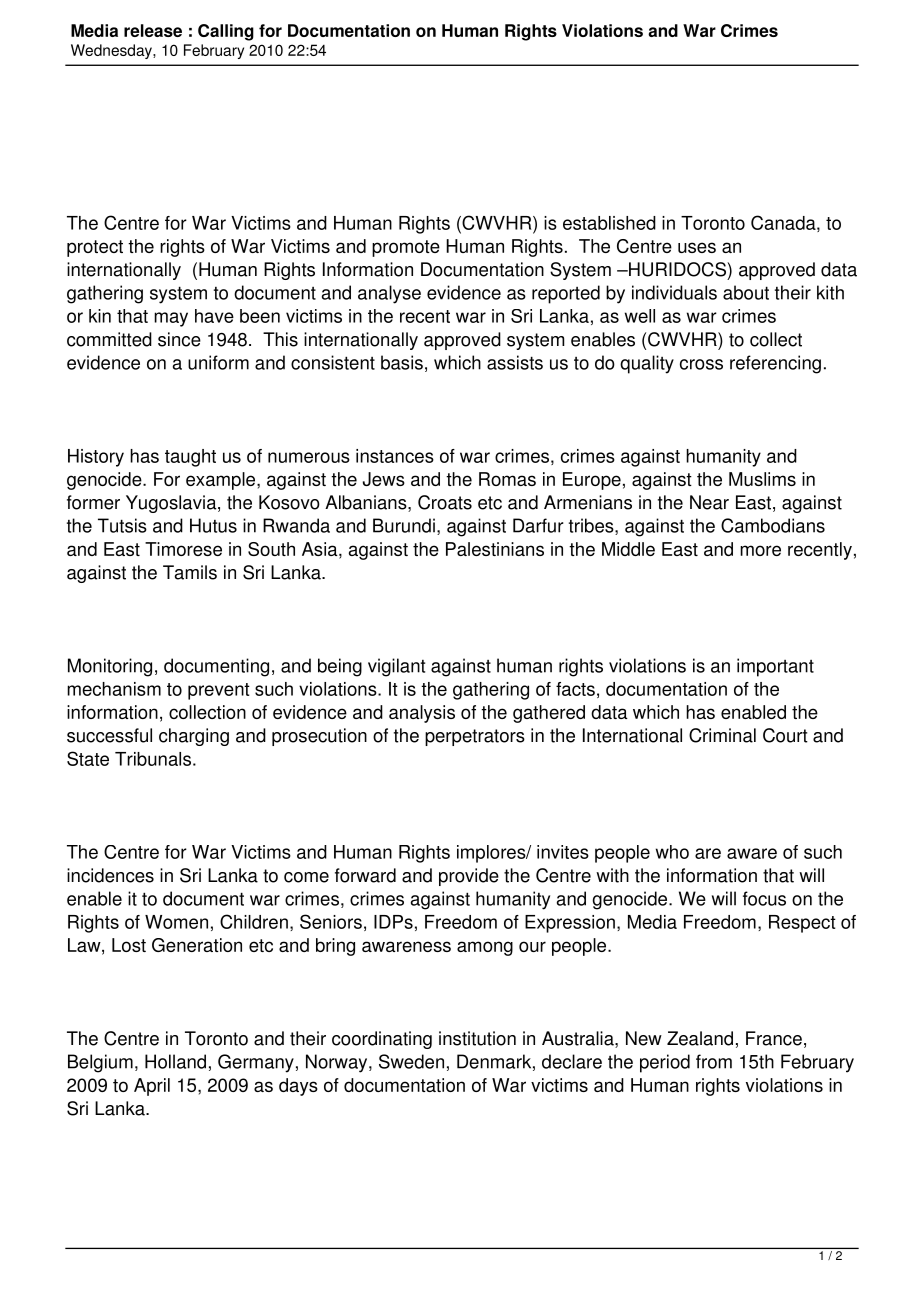 The width and height of the screenshot is (924, 1308). Describe the element at coordinates (773, 525) in the screenshot. I see `Cambodians` at that location.
